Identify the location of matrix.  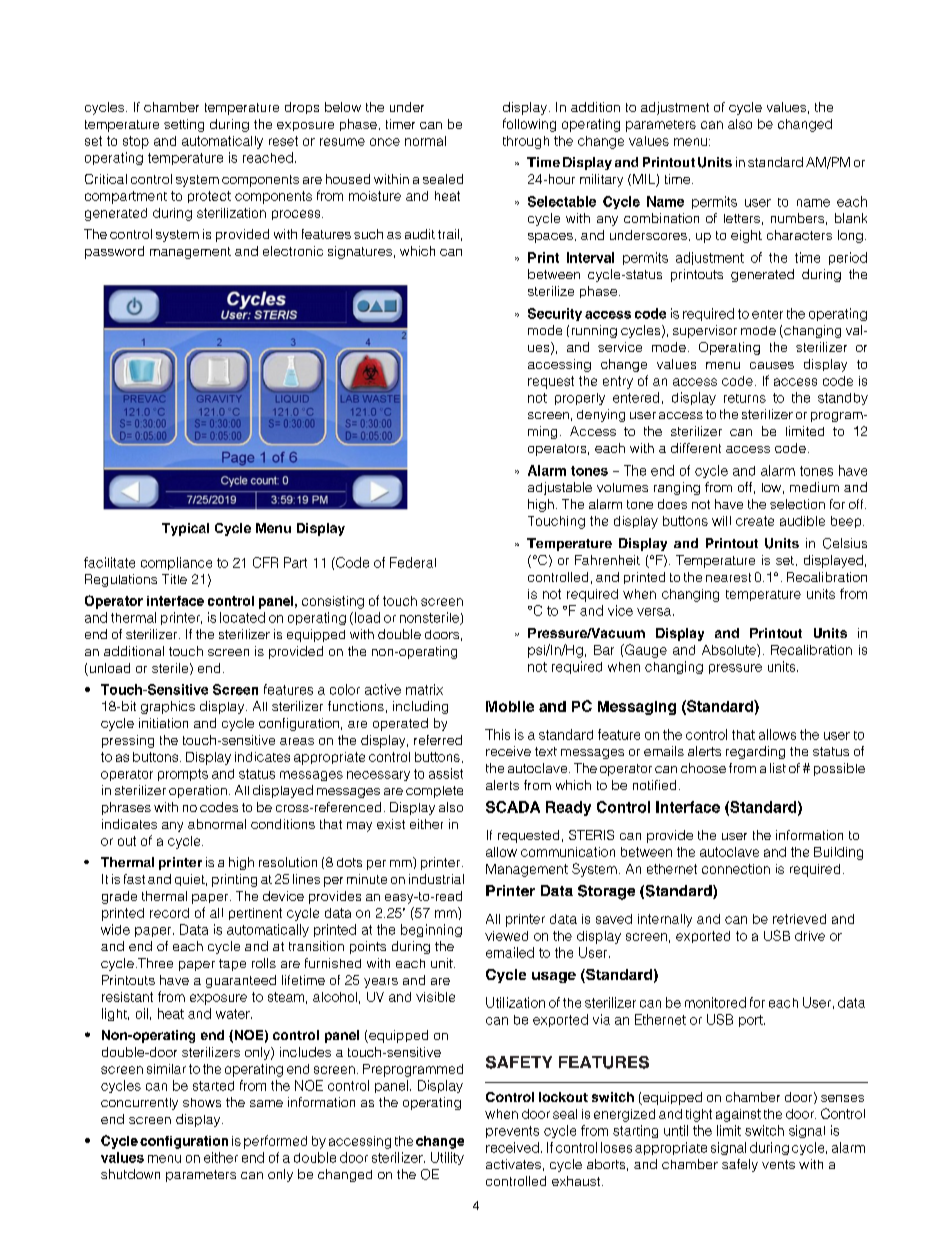
(424, 689).
